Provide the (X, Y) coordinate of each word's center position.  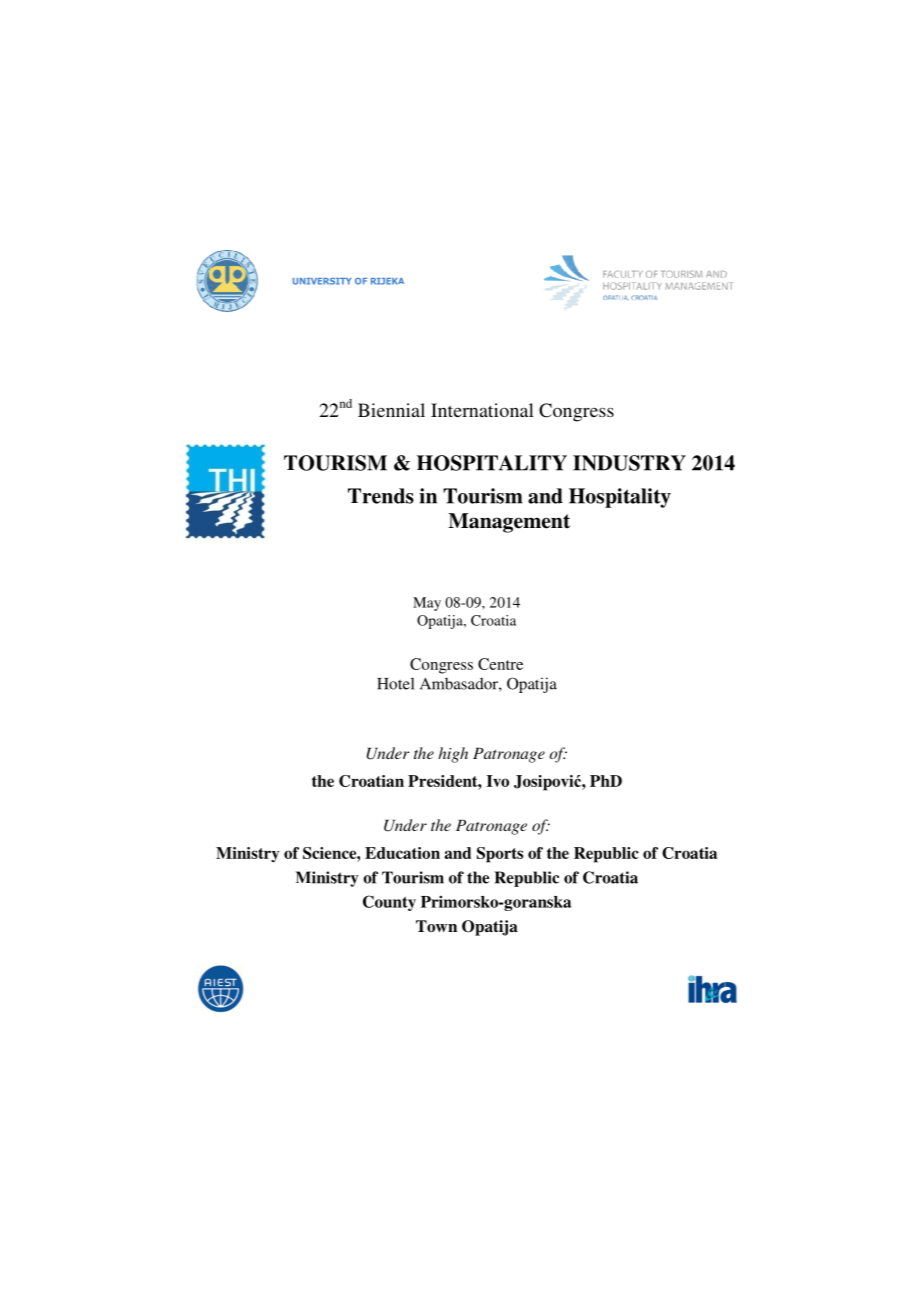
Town (436, 926)
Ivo (498, 781)
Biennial (391, 410)
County (389, 903)
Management (509, 523)
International (482, 410)
